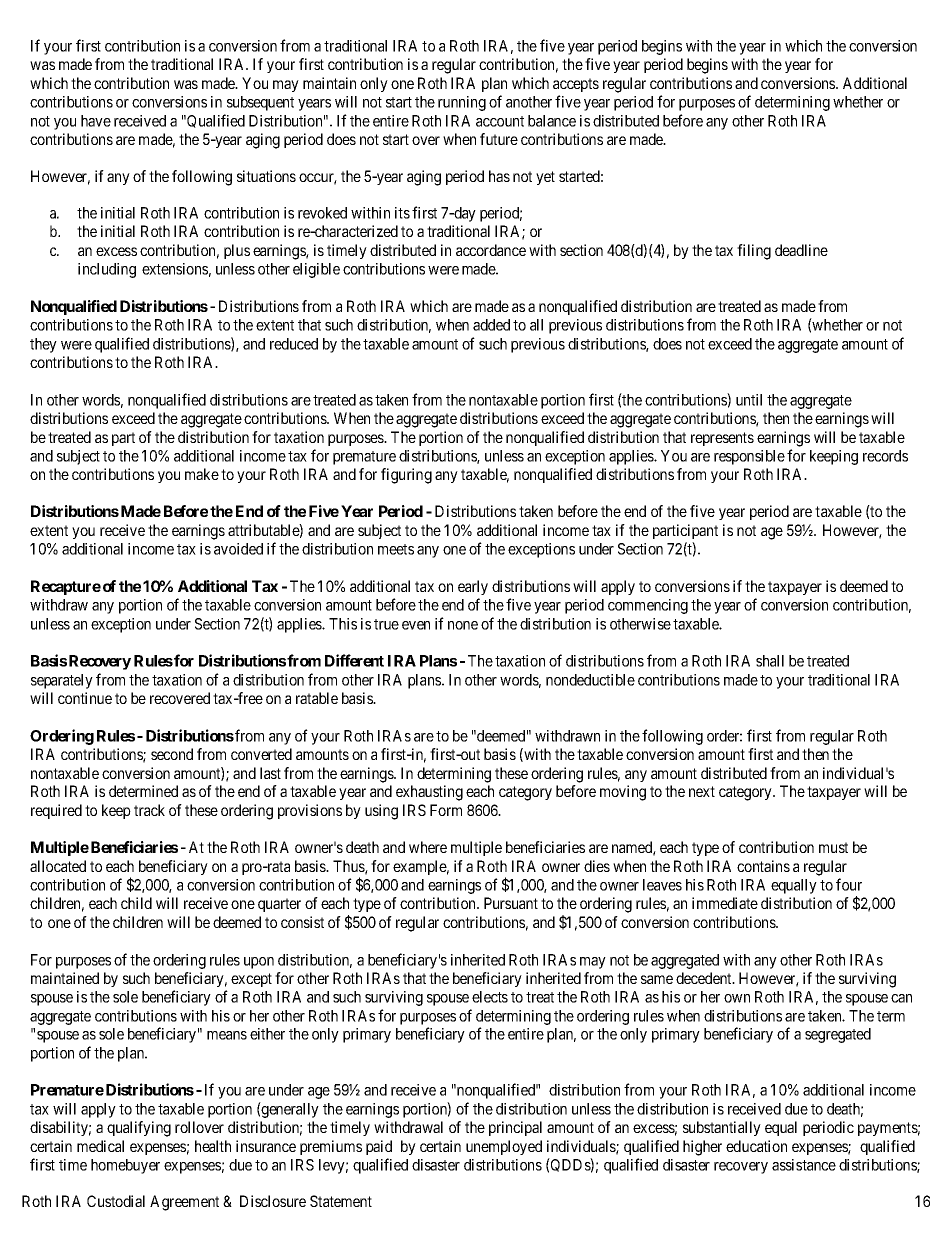 The width and height of the document is (952, 1233). Describe the element at coordinates (125, 1166) in the document. I see `homebuyer` at that location.
